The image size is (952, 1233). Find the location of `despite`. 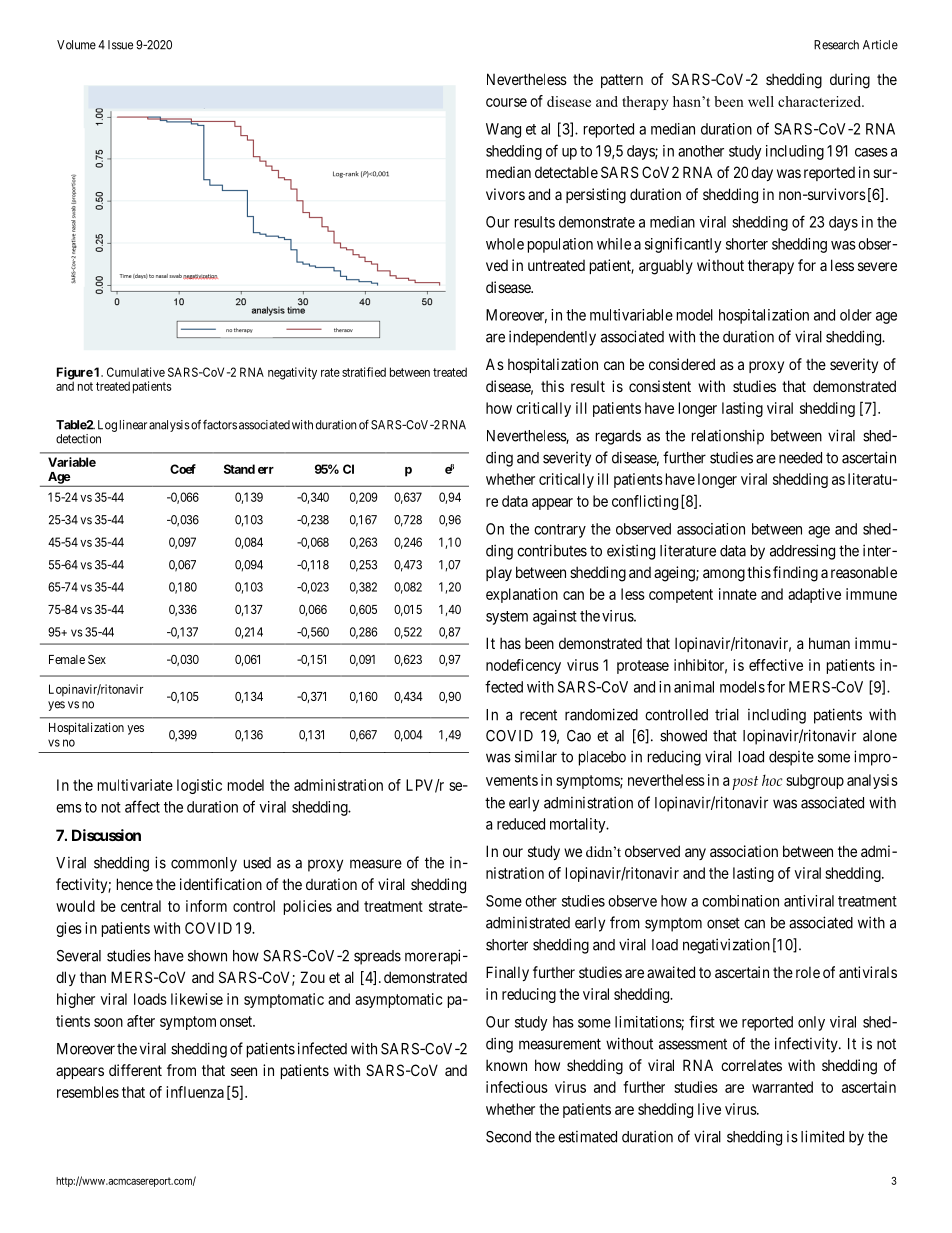

despite is located at coordinates (791, 758).
